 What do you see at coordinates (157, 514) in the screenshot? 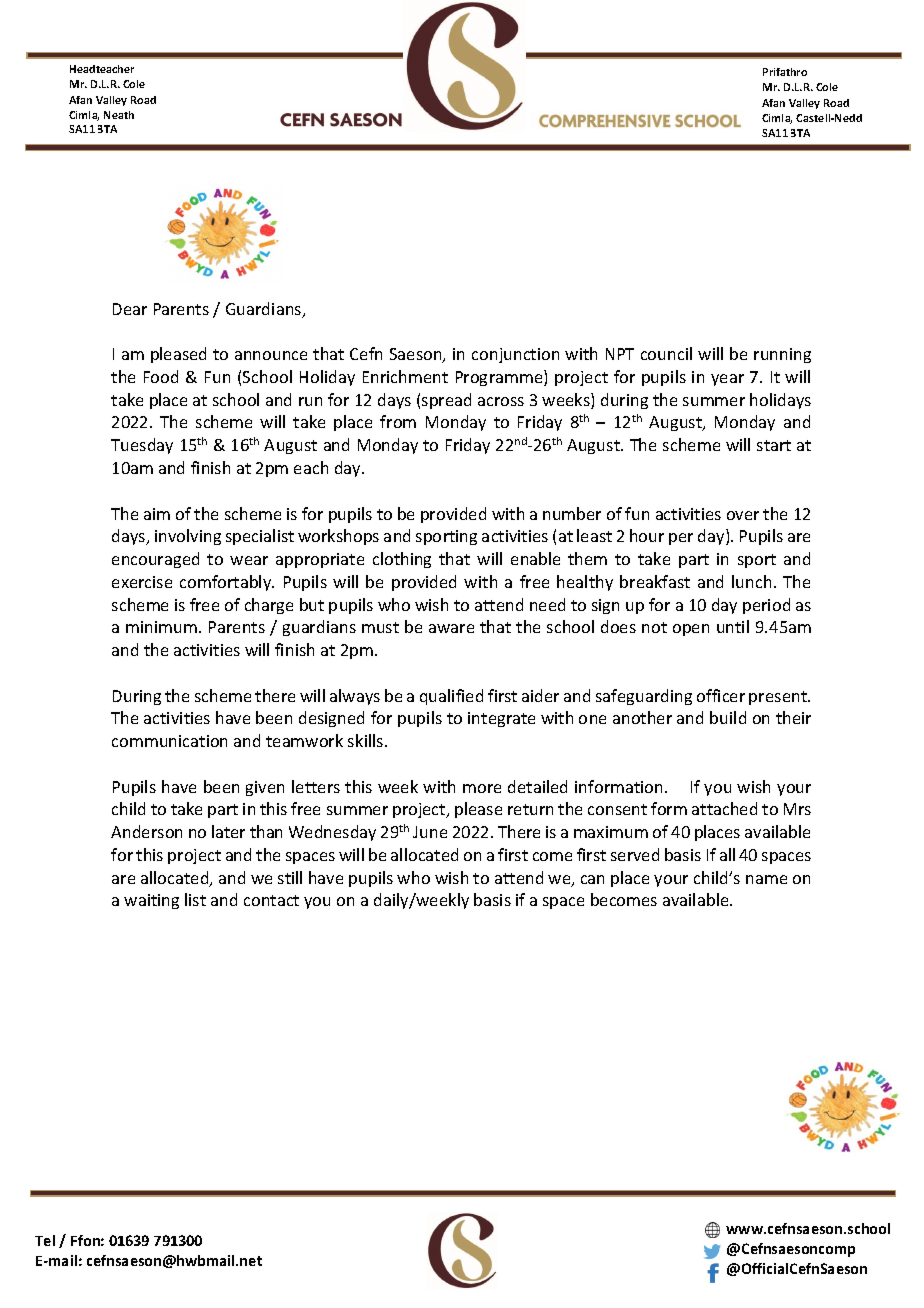
I see `aim` at bounding box center [157, 514].
